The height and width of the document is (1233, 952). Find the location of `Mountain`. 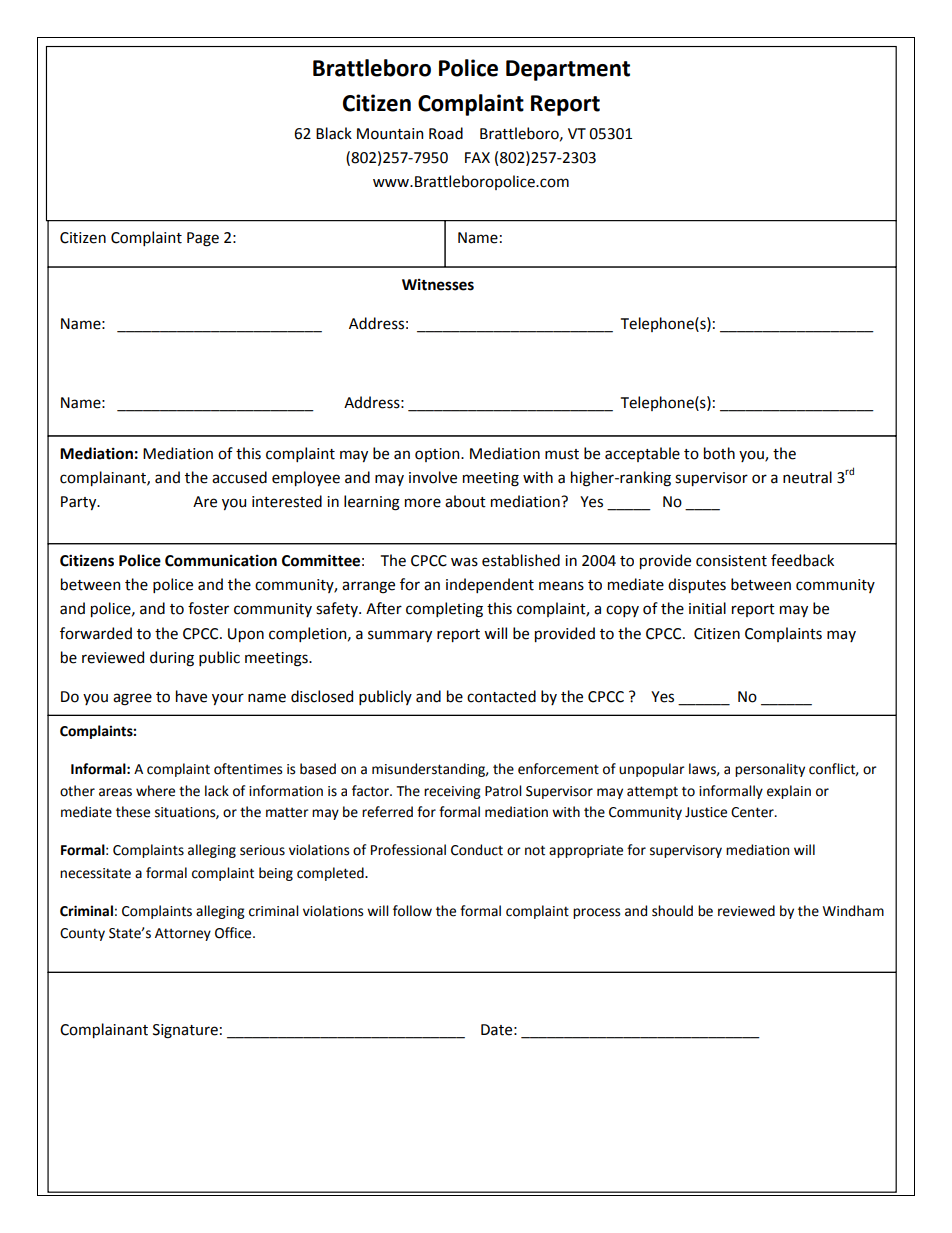

Mountain is located at coordinates (390, 134).
